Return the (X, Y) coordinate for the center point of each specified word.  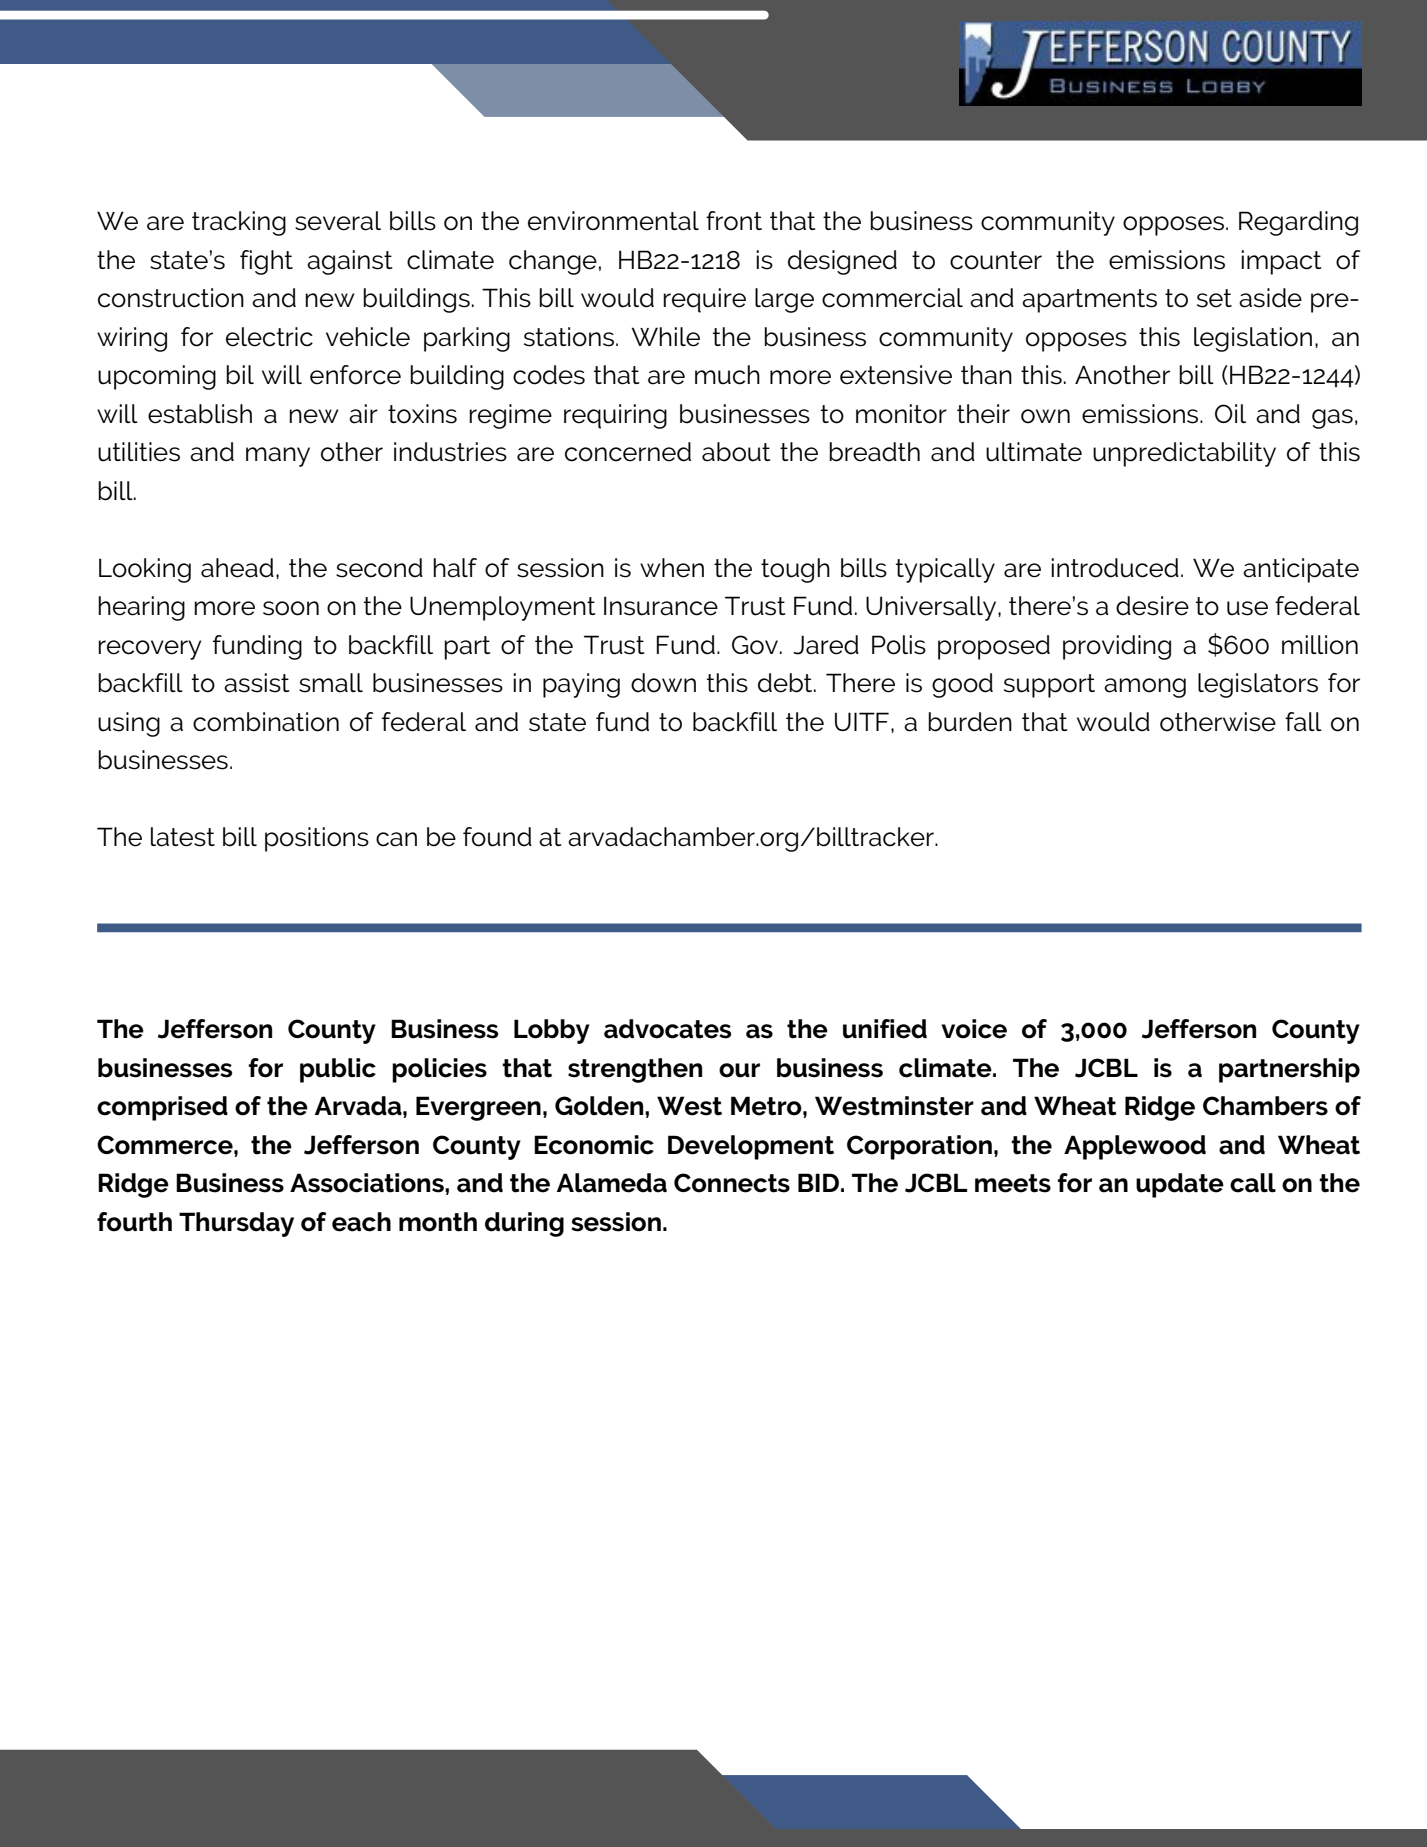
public (338, 1070)
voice (974, 1029)
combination (266, 722)
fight (266, 262)
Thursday (236, 1224)
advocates (667, 1029)
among (1145, 688)
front (734, 221)
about (736, 452)
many (278, 457)
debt (786, 683)
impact (1281, 262)
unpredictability (1184, 454)
